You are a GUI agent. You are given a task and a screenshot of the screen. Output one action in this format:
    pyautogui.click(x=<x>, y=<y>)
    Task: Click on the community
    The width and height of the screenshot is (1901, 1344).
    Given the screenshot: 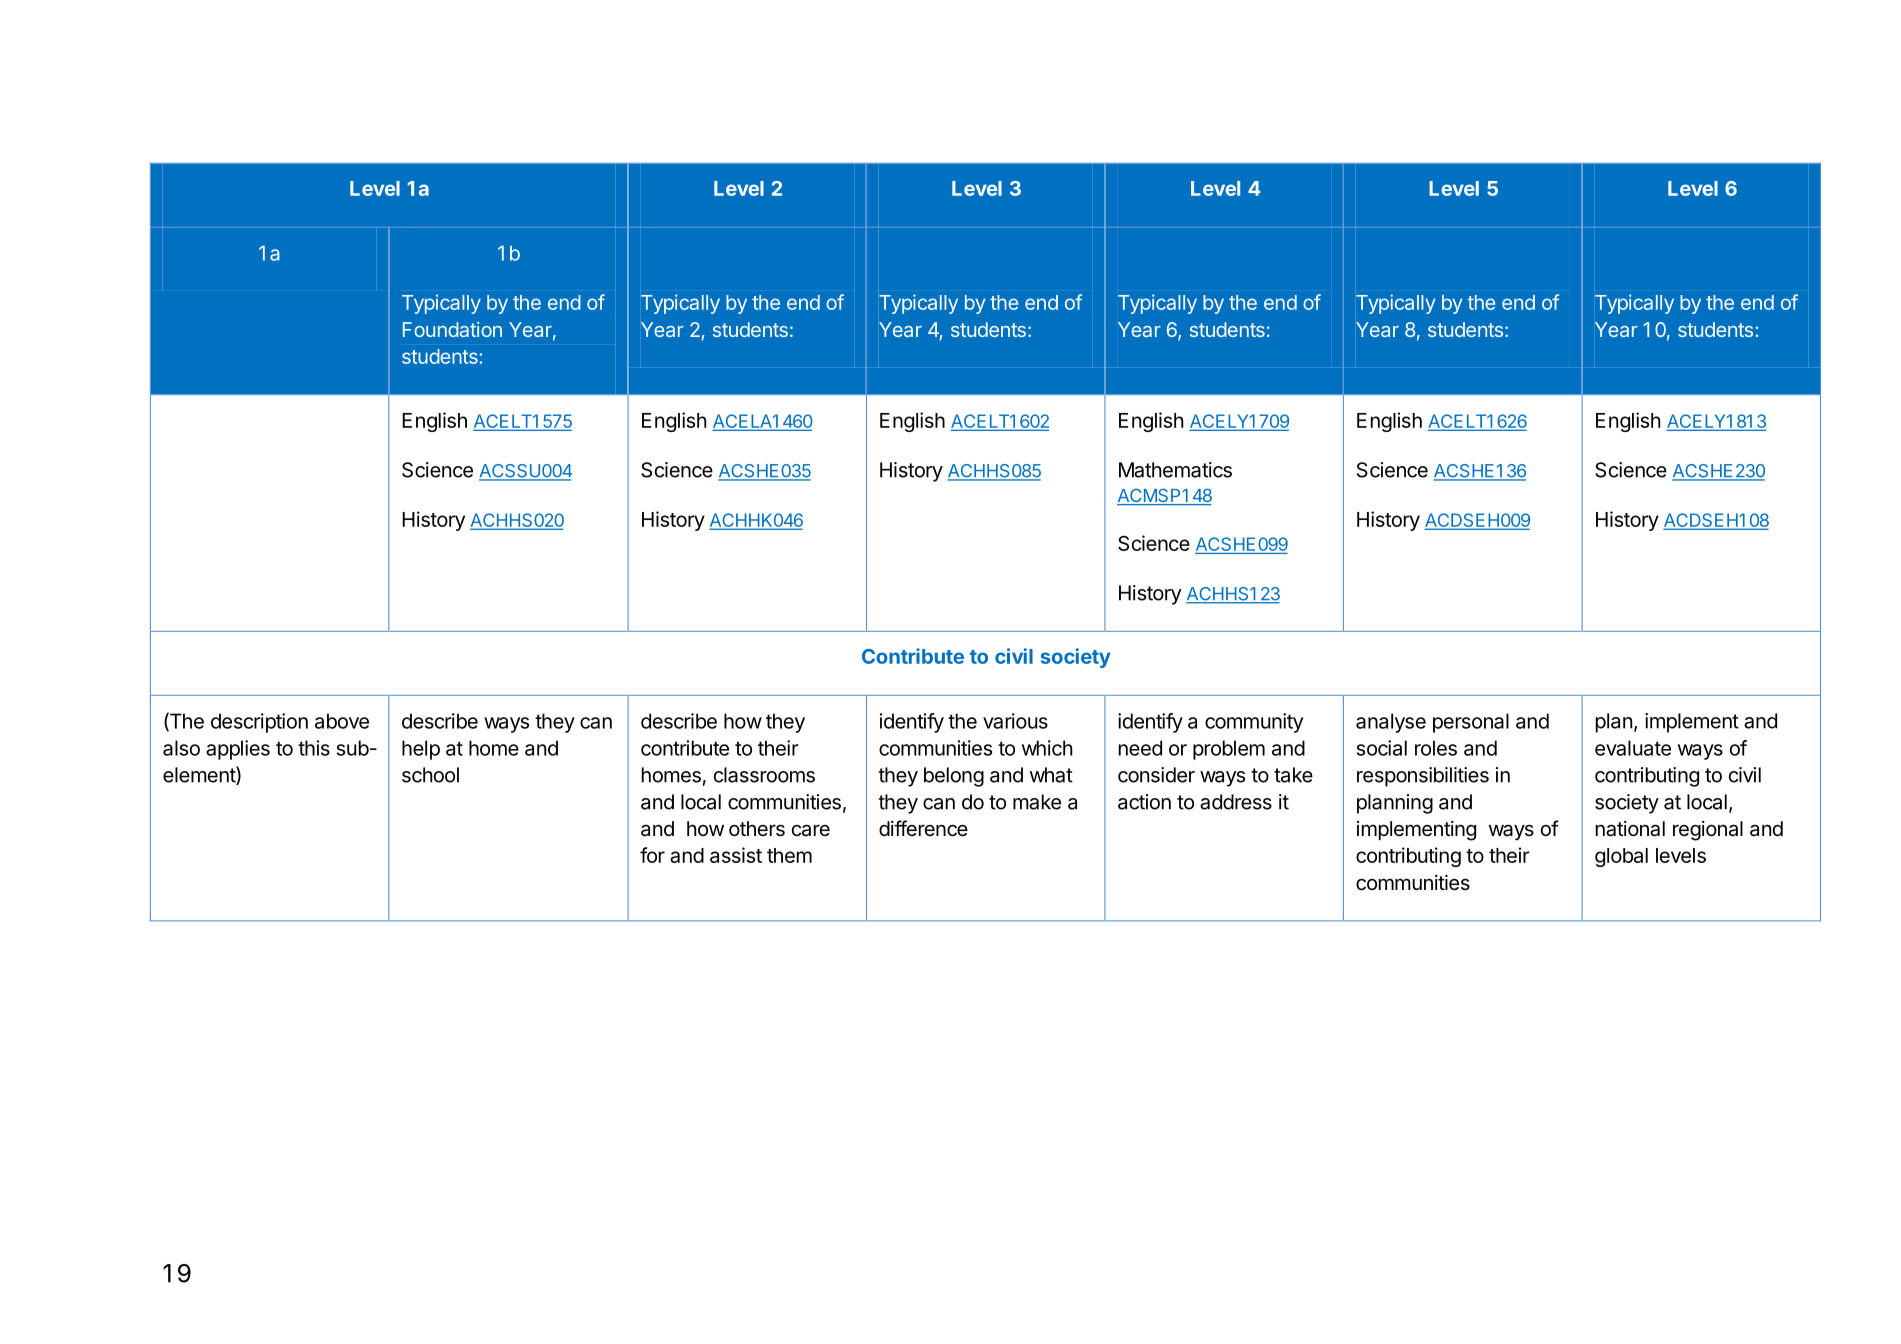 What is the action you would take?
    pyautogui.click(x=1254, y=723)
